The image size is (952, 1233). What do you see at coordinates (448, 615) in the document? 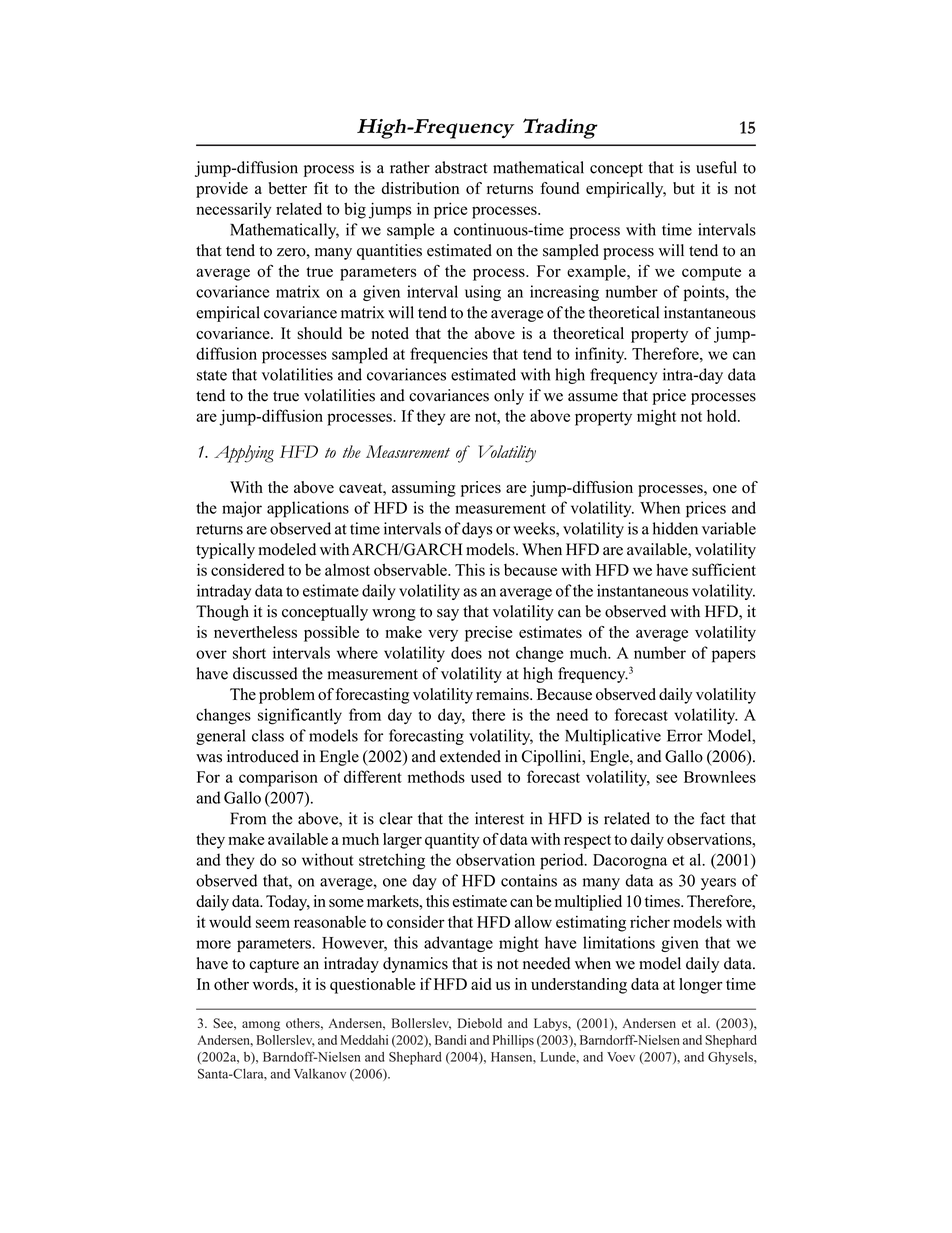
I see `say` at bounding box center [448, 615].
